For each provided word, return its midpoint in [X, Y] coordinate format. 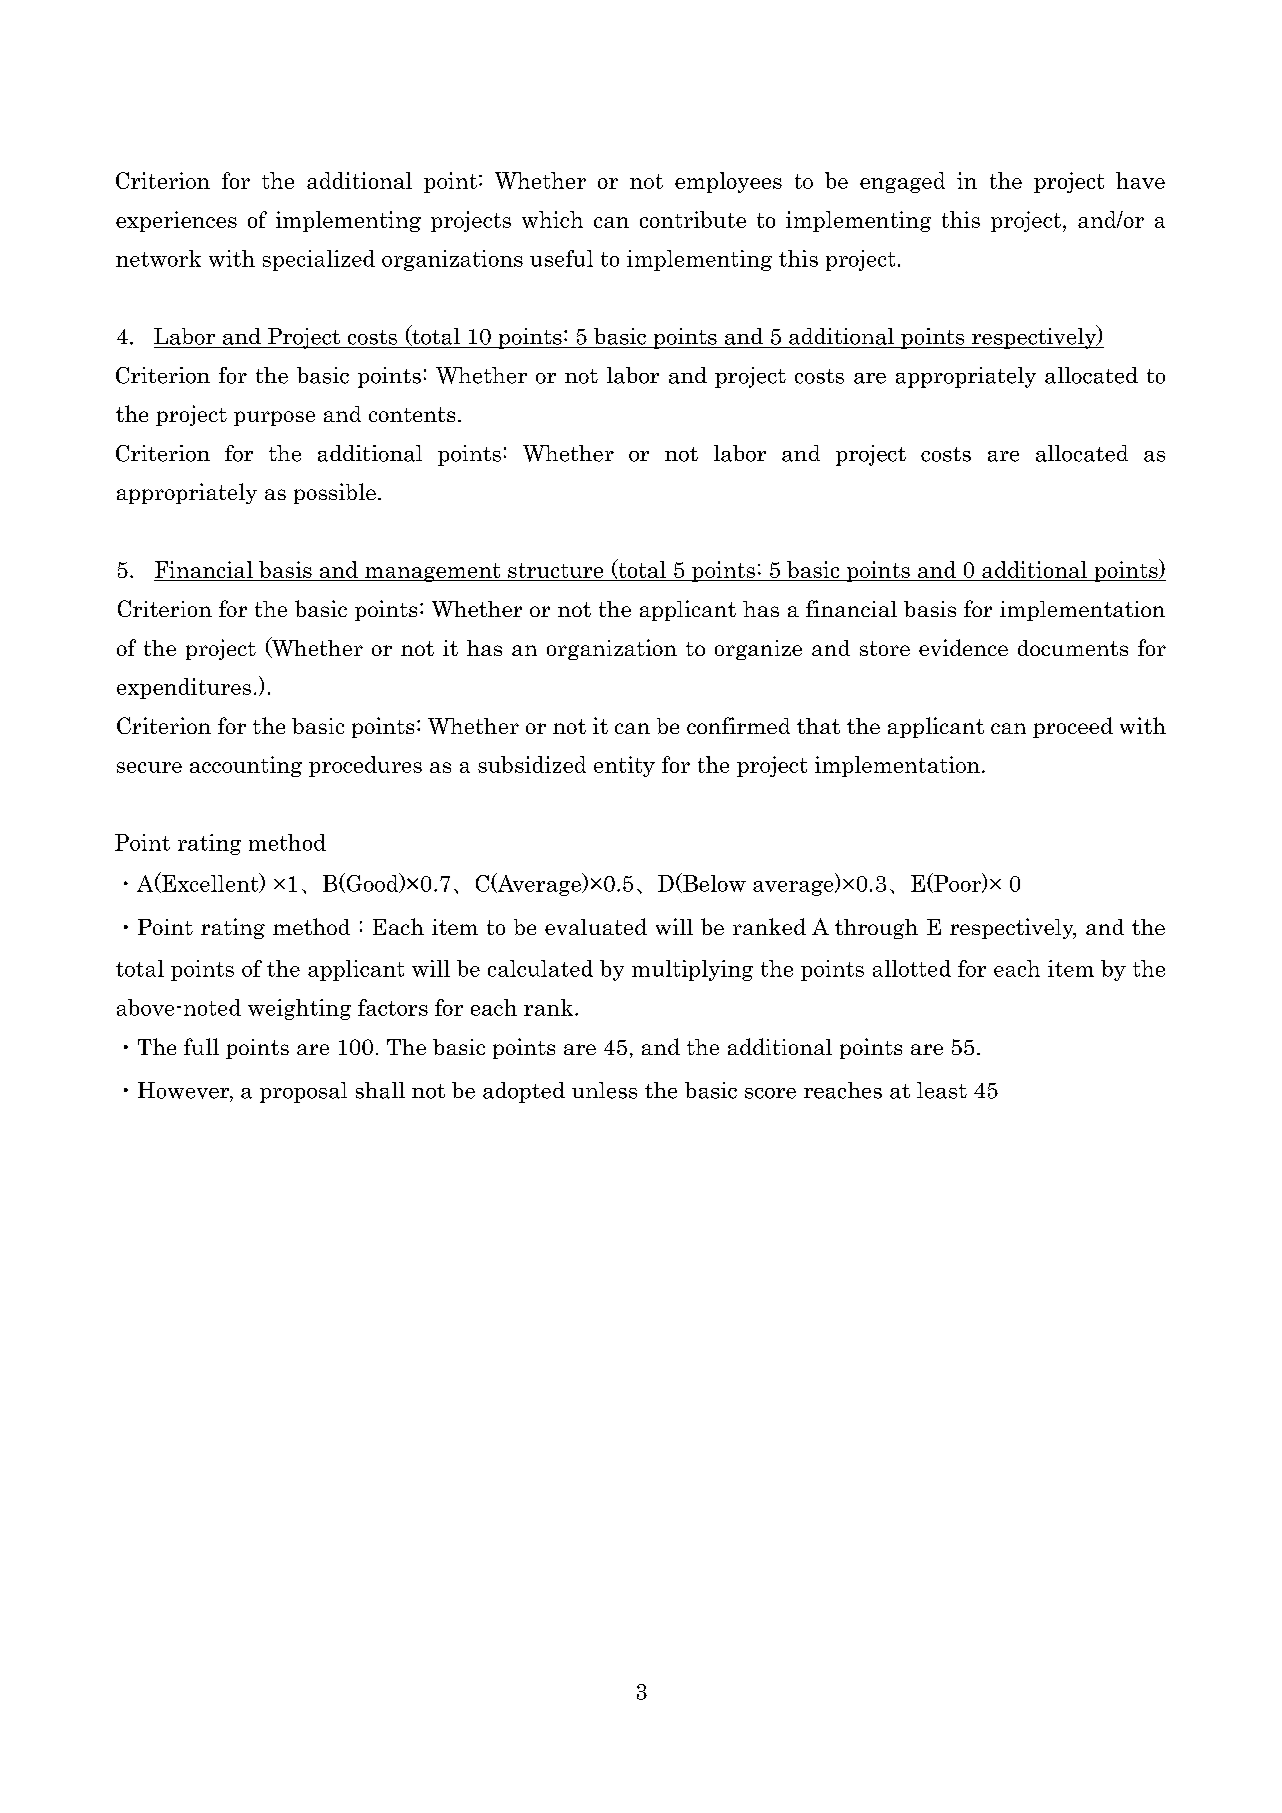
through [876, 929]
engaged [902, 182]
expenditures [184, 688]
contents [412, 414]
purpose [274, 418]
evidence [963, 647]
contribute [693, 219]
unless [604, 1090]
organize [758, 650]
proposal [303, 1092]
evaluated [596, 926]
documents [1073, 648]
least [942, 1090]
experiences [176, 221]
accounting [246, 766]
